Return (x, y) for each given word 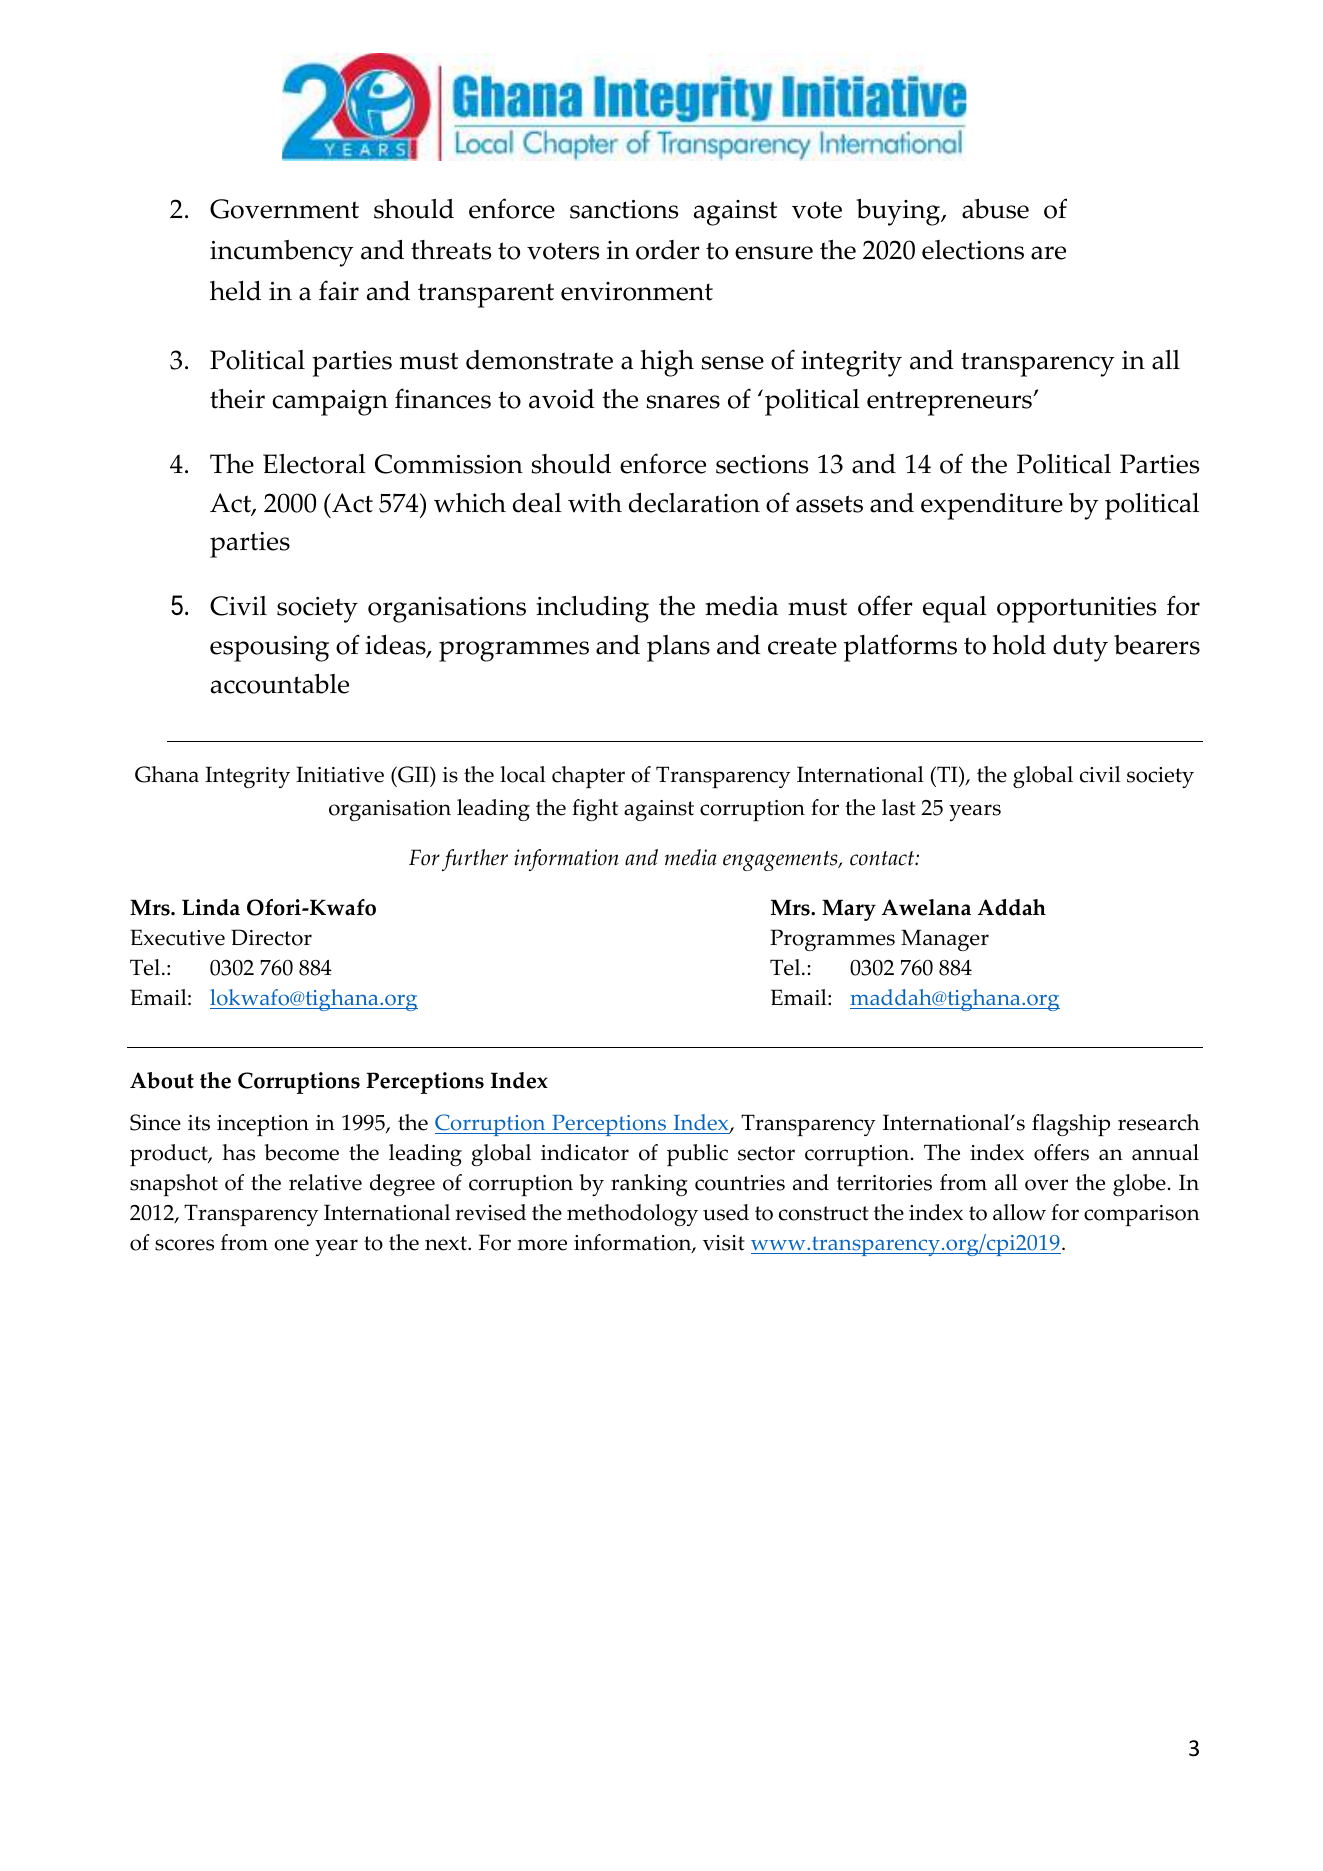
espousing (269, 649)
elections (973, 250)
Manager (945, 940)
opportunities (1076, 610)
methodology (632, 1215)
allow (1019, 1212)
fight (595, 810)
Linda (211, 907)
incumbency (281, 253)
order (668, 250)
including (592, 609)
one (291, 1245)
